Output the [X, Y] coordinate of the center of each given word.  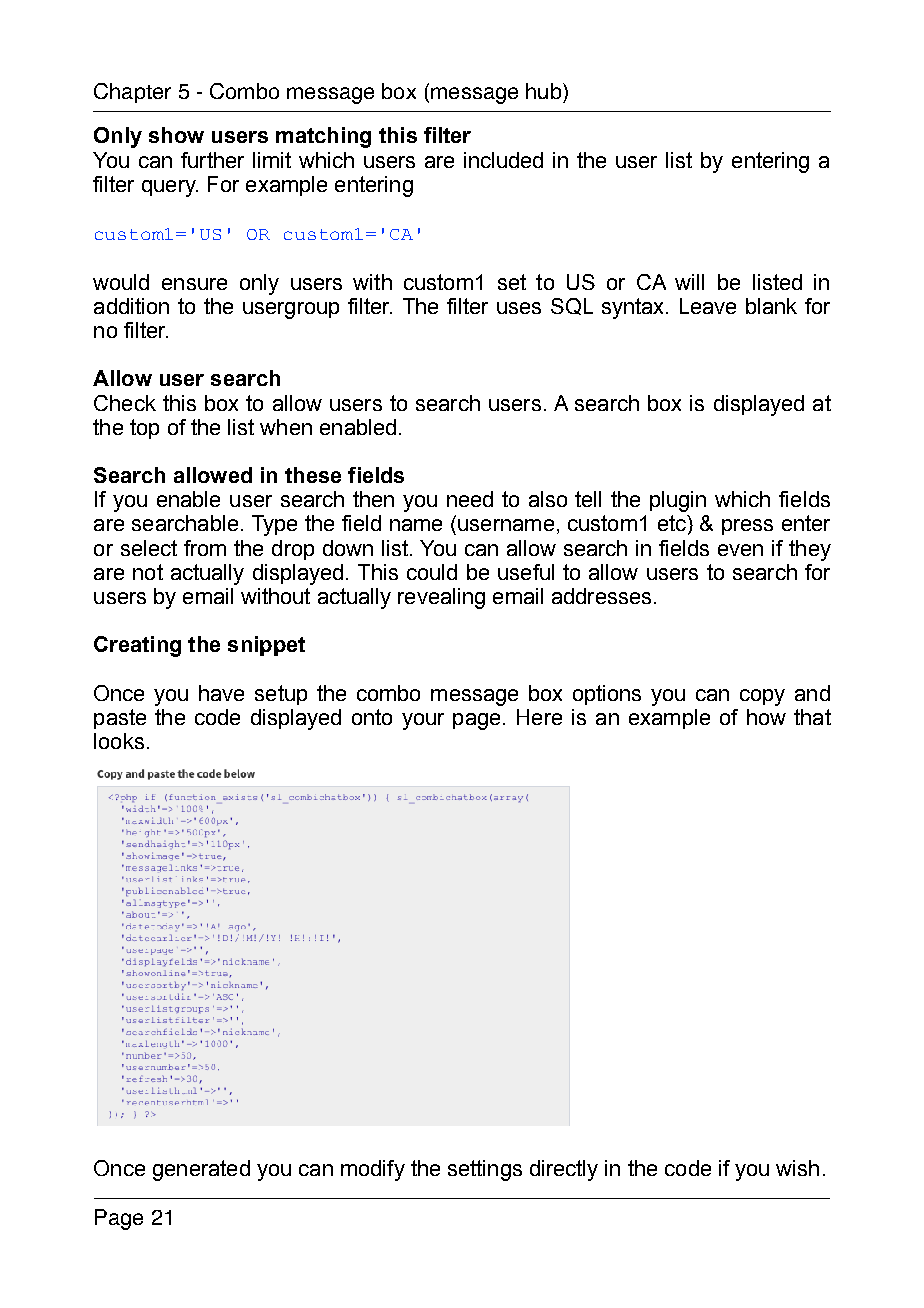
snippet [266, 646]
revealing [441, 598]
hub [543, 91]
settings [485, 1170]
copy [762, 697]
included [503, 160]
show [176, 135]
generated [201, 1170]
